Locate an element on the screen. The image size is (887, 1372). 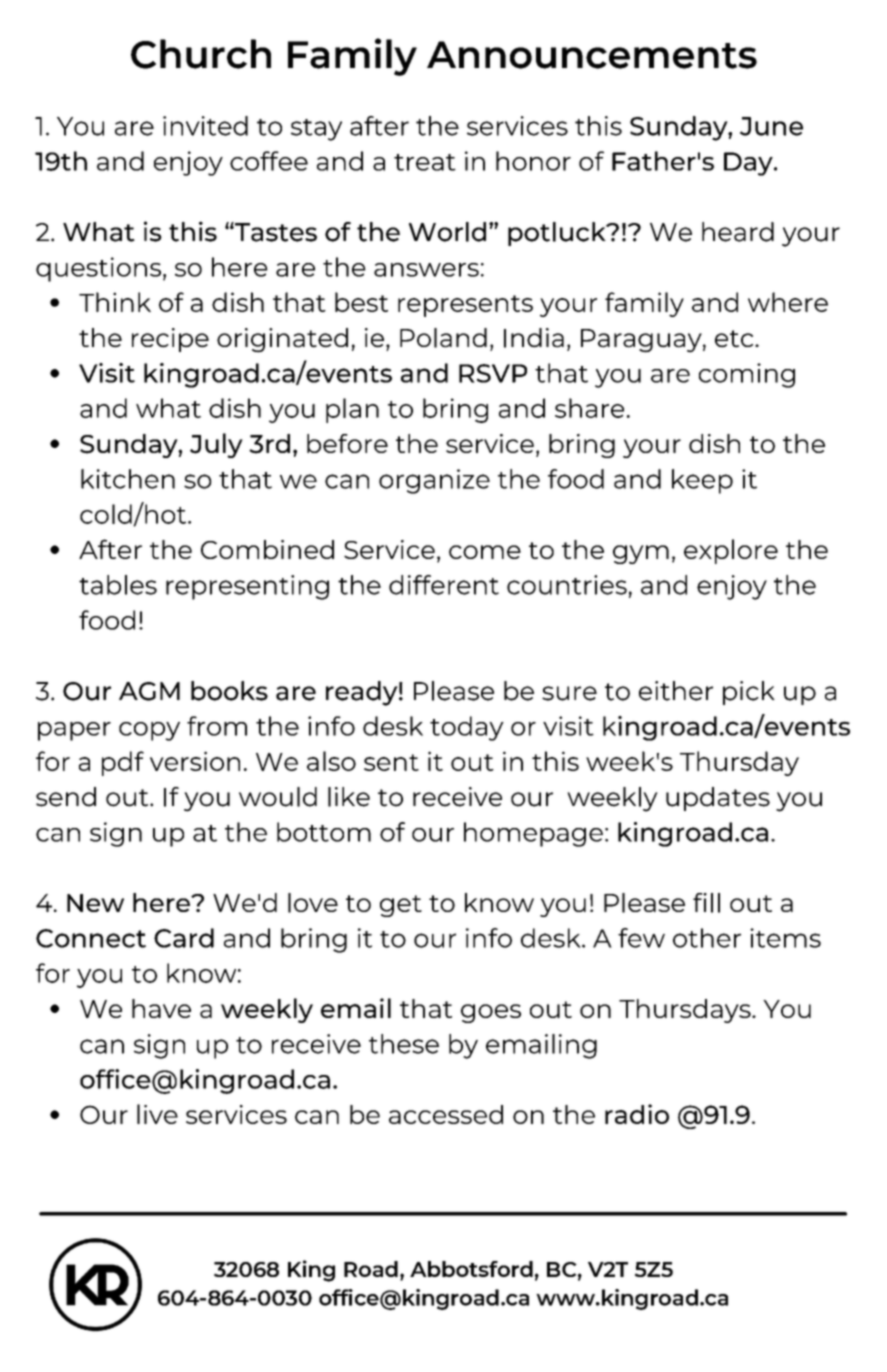
June is located at coordinates (771, 126).
